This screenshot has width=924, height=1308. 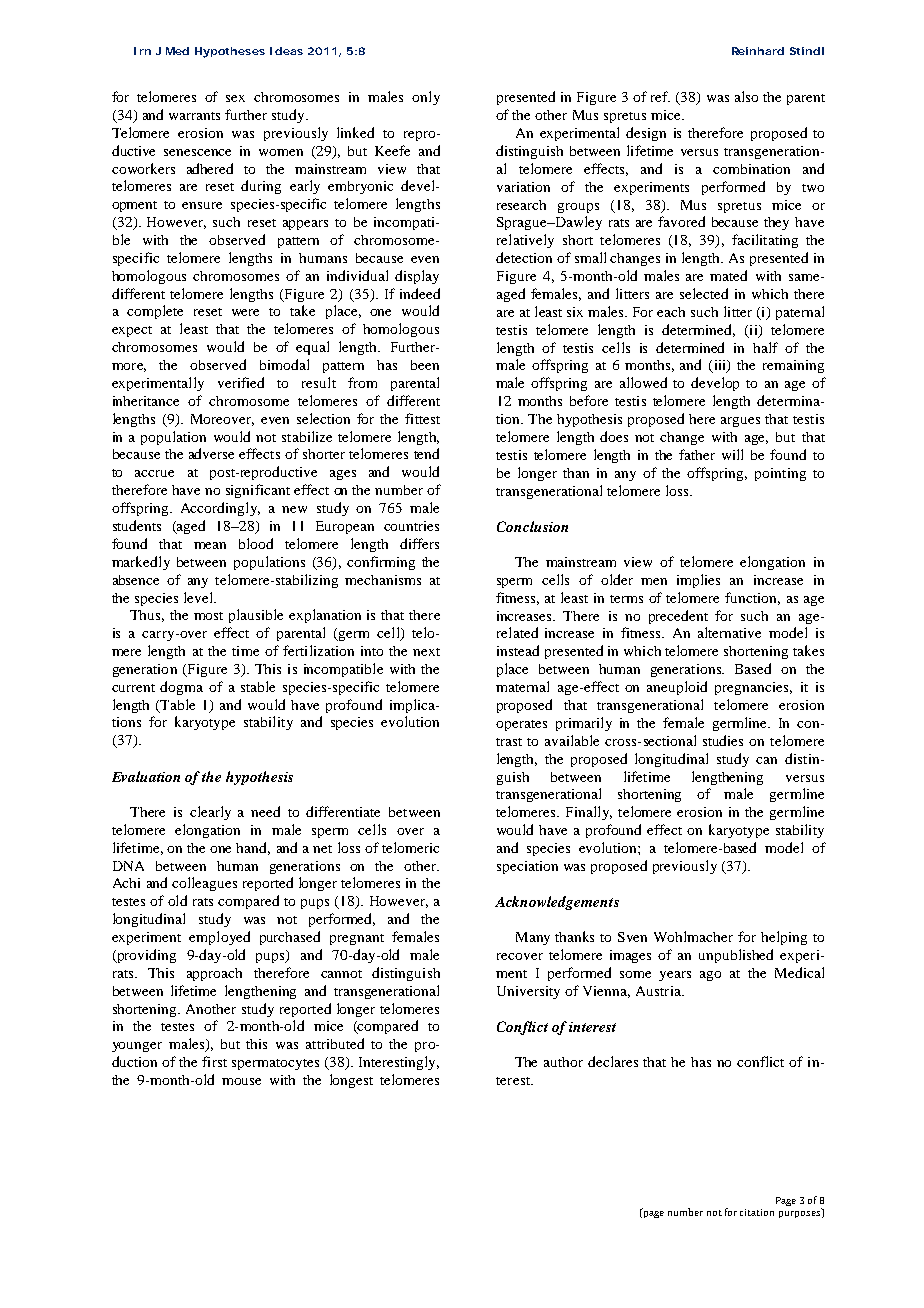 I want to click on also, so click(x=746, y=96).
